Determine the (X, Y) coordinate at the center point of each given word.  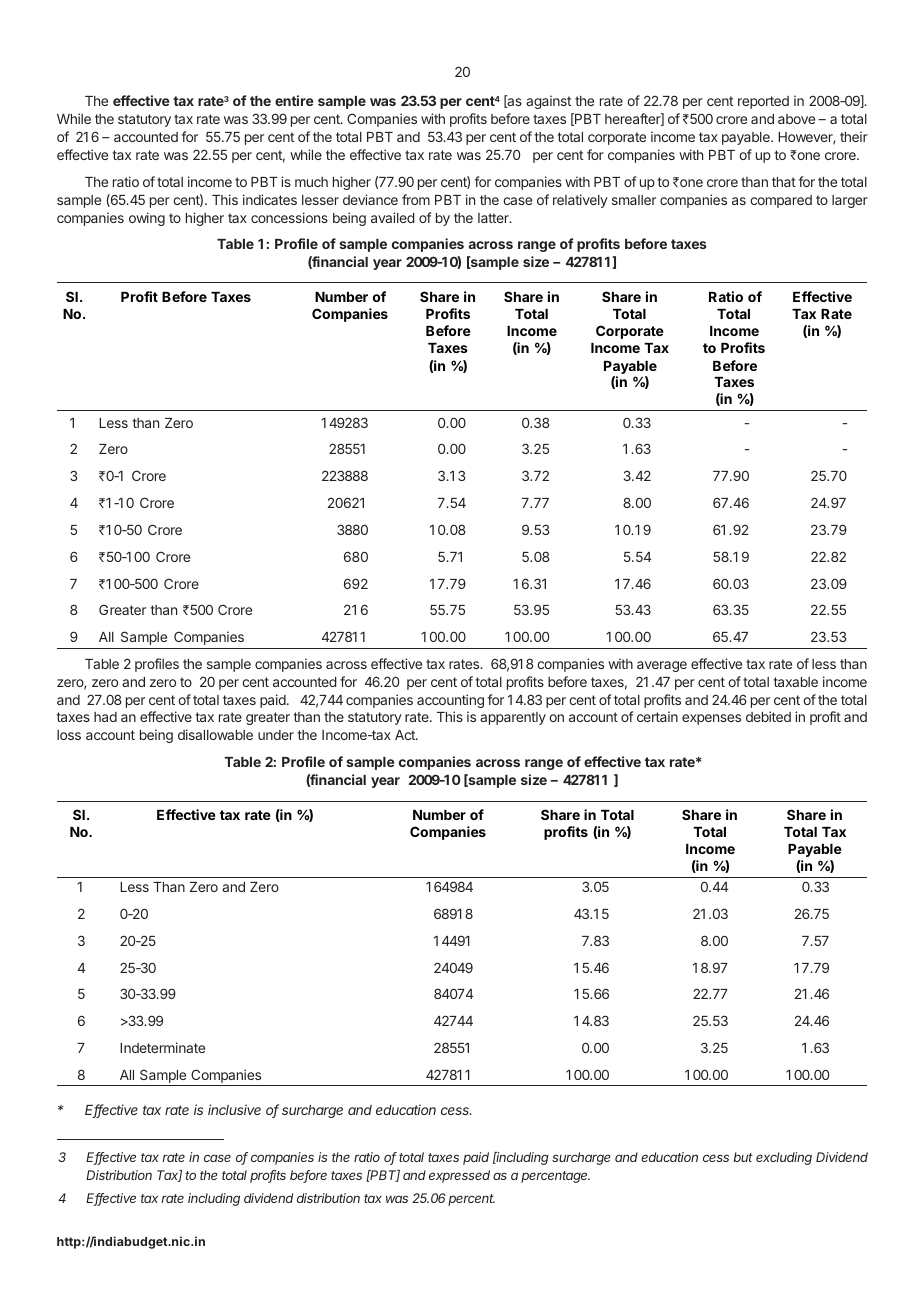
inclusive (234, 1109)
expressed (459, 1176)
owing (147, 219)
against (548, 102)
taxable (795, 682)
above (796, 119)
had (105, 717)
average (662, 666)
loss (69, 735)
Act (406, 735)
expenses (711, 719)
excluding (784, 1158)
